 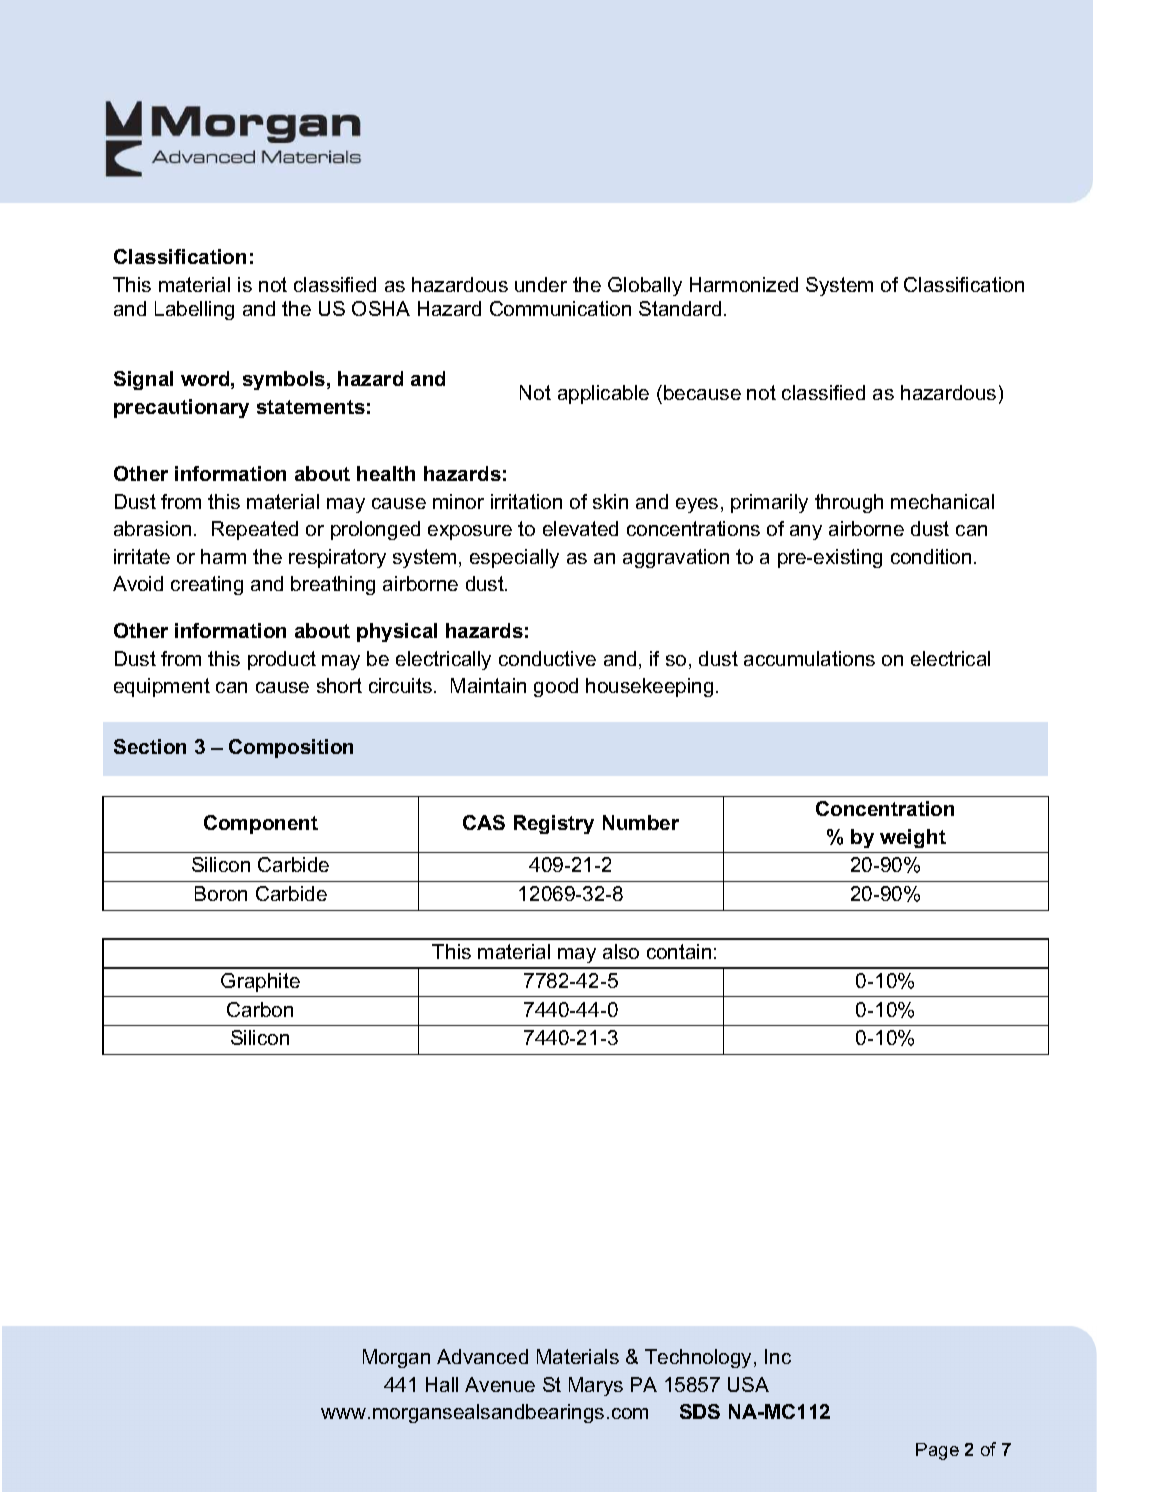 I want to click on contain, so click(x=679, y=951).
